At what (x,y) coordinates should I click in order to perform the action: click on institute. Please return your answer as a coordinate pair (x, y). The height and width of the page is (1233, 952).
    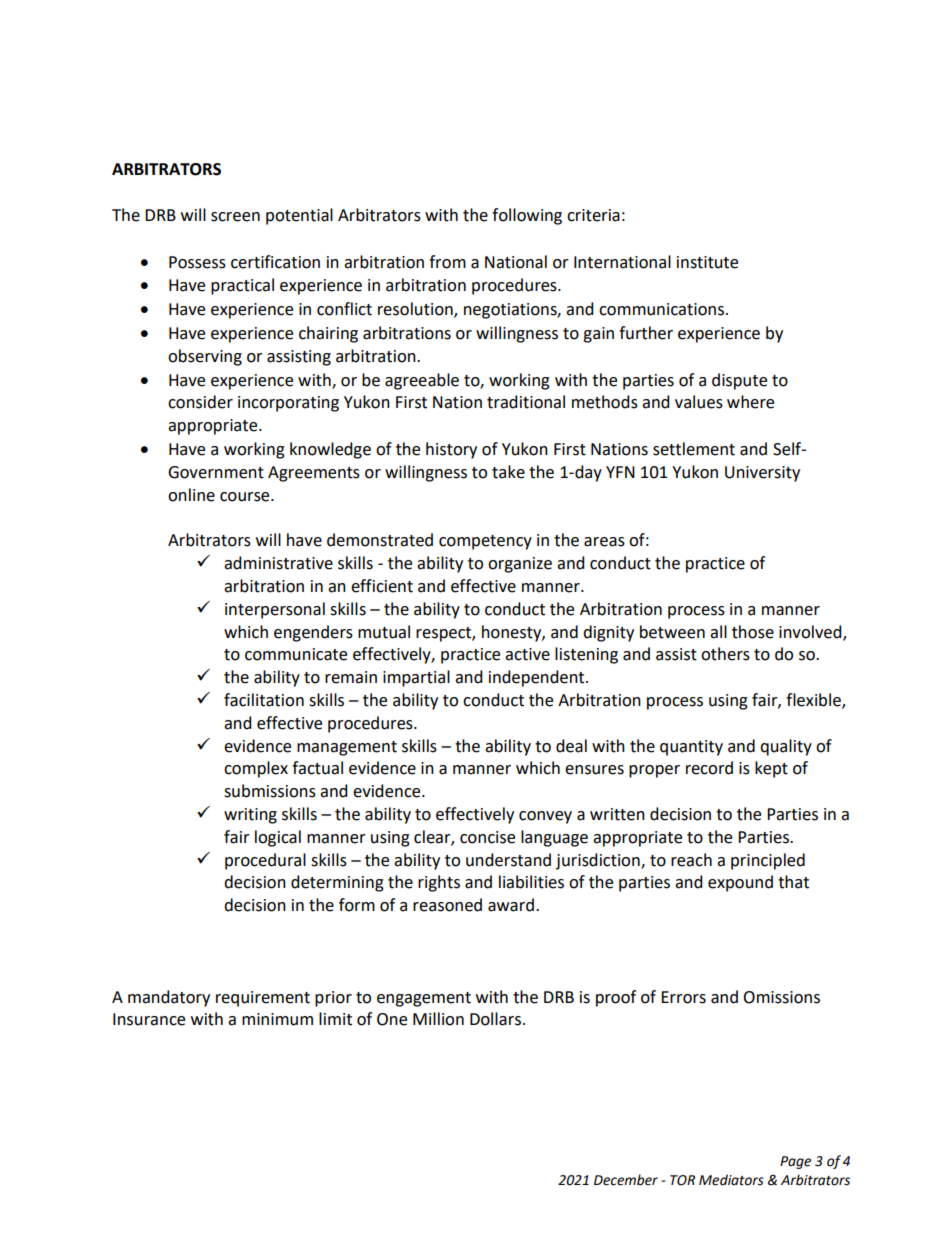
    Looking at the image, I should click on (707, 262).
